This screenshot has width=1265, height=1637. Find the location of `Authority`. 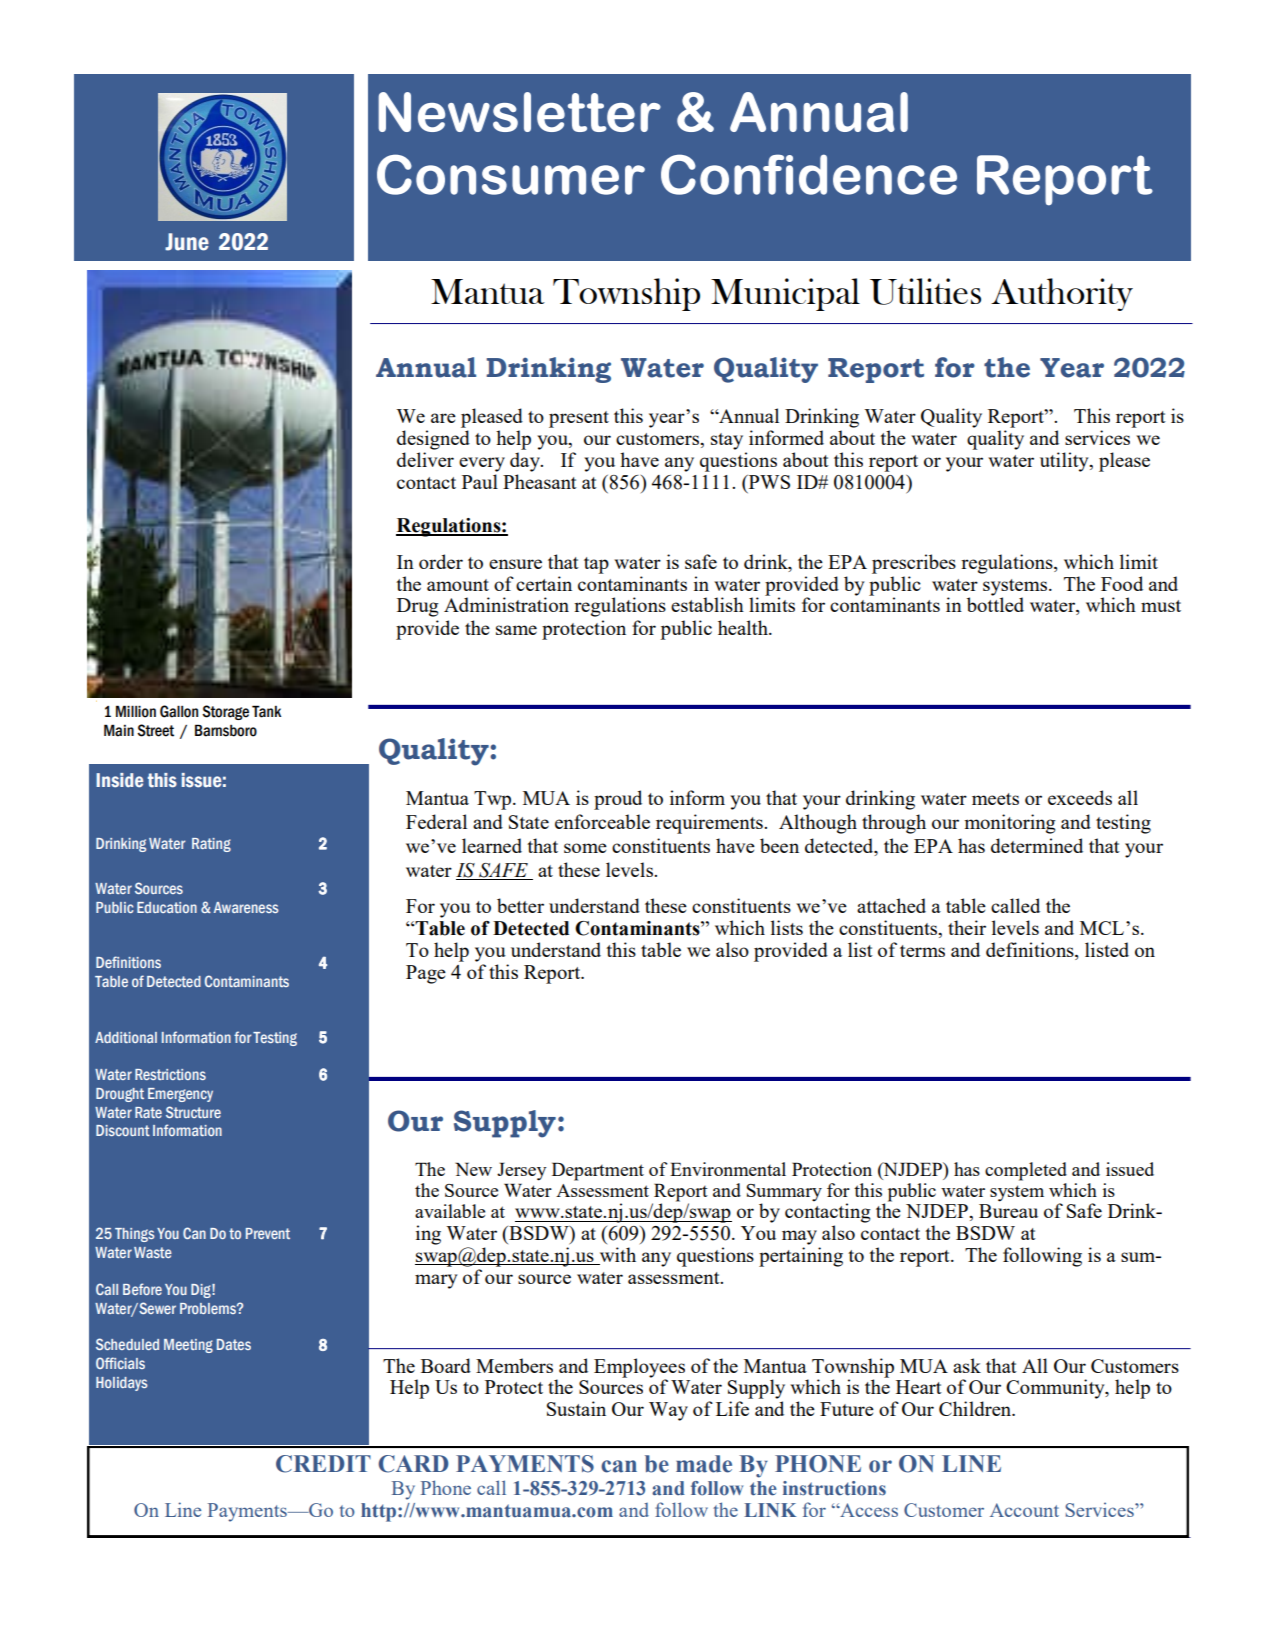

Authority is located at coordinates (1062, 294).
